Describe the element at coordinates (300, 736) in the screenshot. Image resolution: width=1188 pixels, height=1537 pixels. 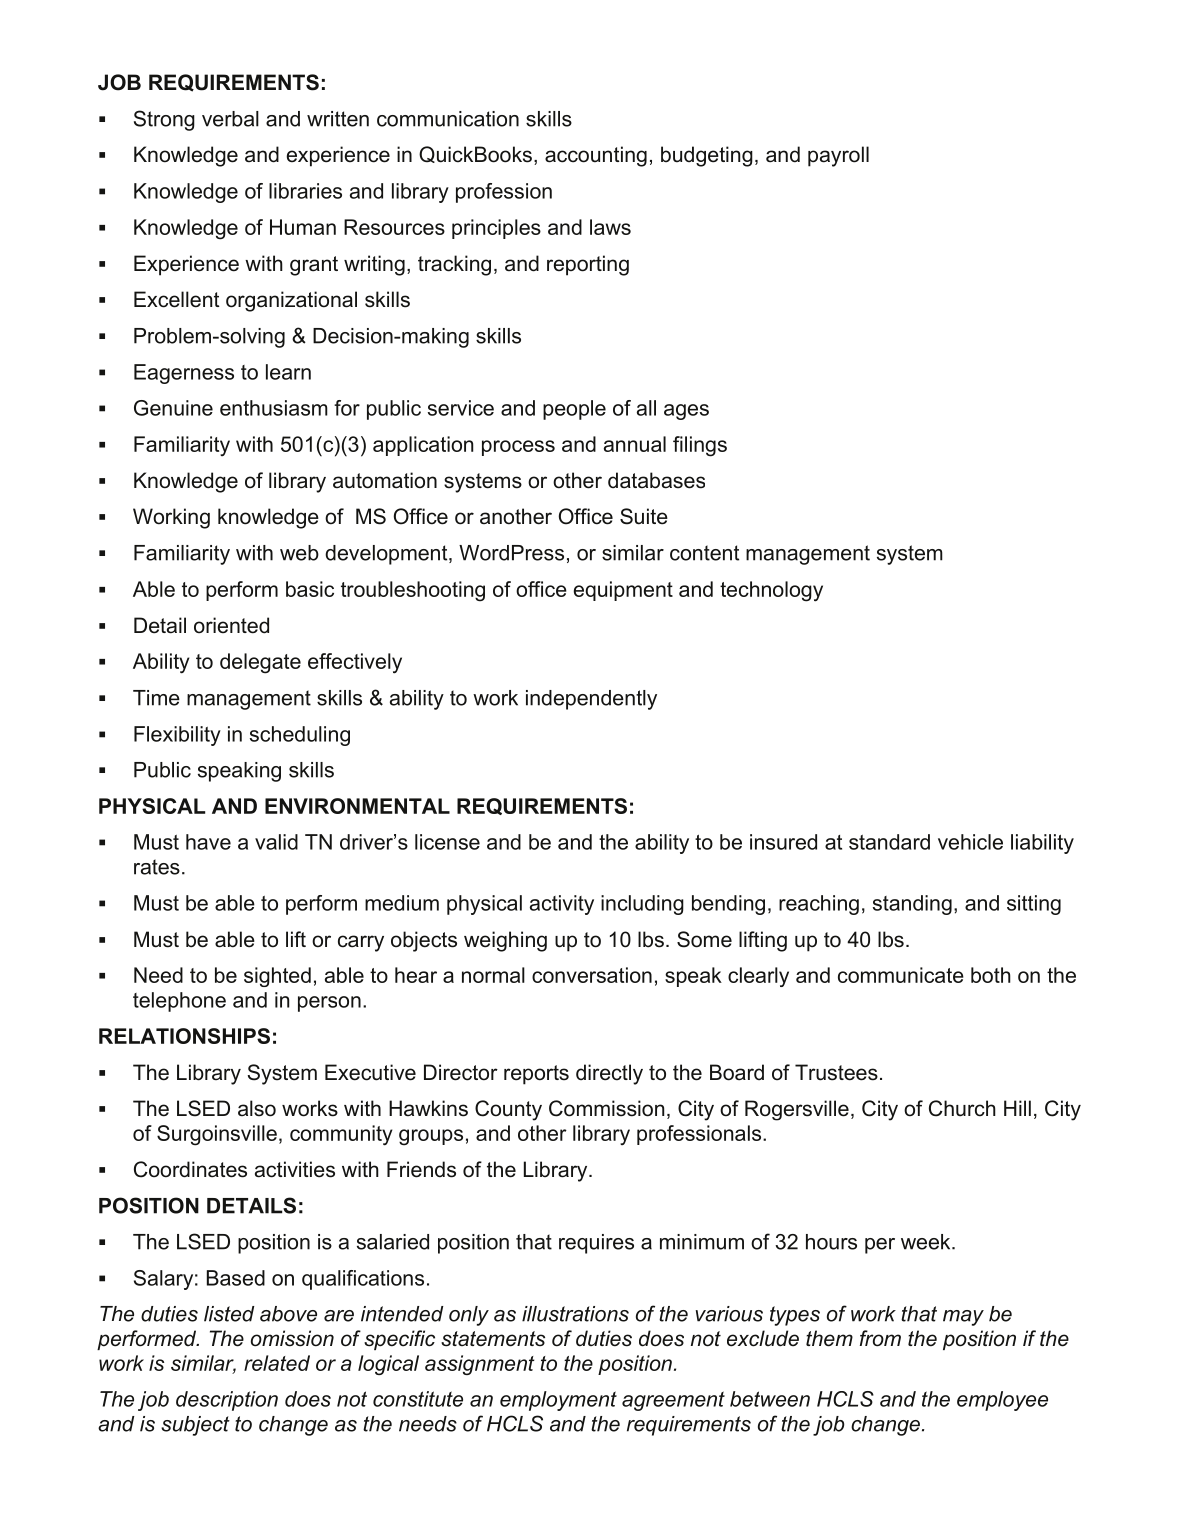
I see `scheduling` at that location.
